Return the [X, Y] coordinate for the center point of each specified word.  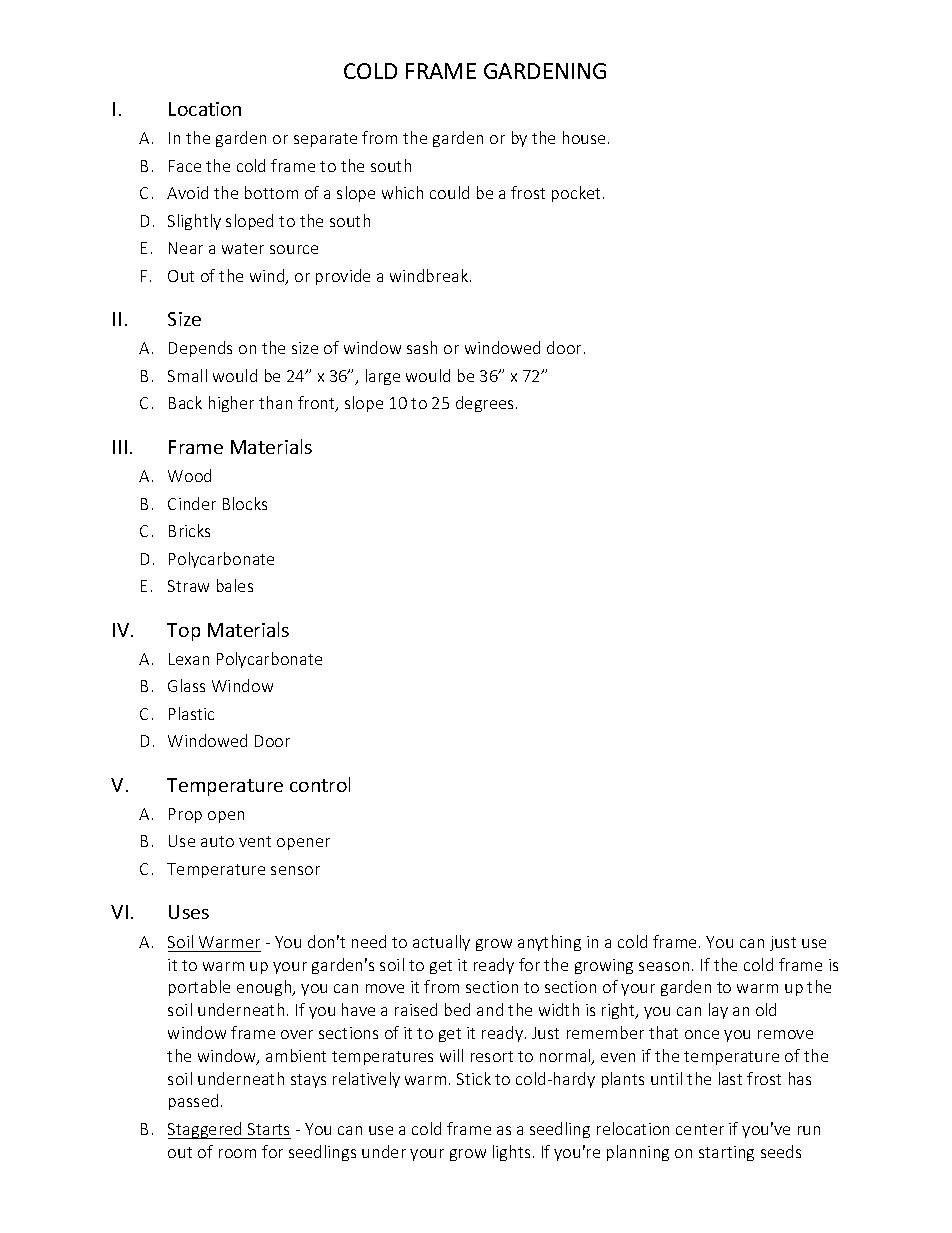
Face [185, 166]
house [584, 137]
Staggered [206, 1130]
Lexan [189, 659]
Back [185, 402]
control [320, 784]
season [664, 966]
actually [441, 943]
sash [422, 347]
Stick [474, 1078]
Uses [189, 912]
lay [718, 1011]
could [449, 192]
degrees [484, 404]
